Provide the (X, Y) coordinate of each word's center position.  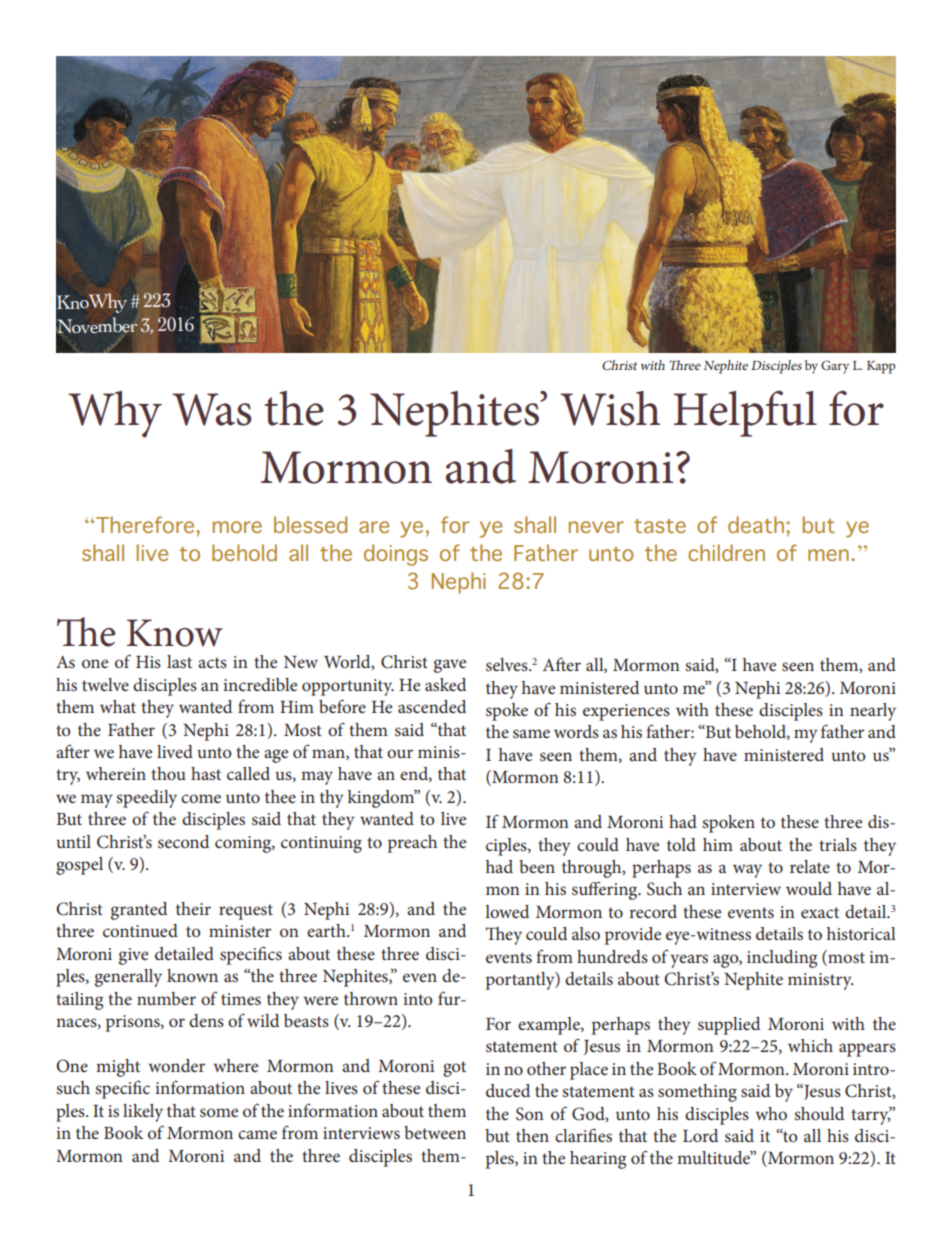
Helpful (745, 413)
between (435, 1132)
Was (212, 409)
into (418, 999)
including (782, 959)
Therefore (145, 524)
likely (143, 1113)
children (726, 552)
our (400, 753)
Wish (610, 408)
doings (396, 555)
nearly (873, 712)
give (133, 956)
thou (168, 773)
